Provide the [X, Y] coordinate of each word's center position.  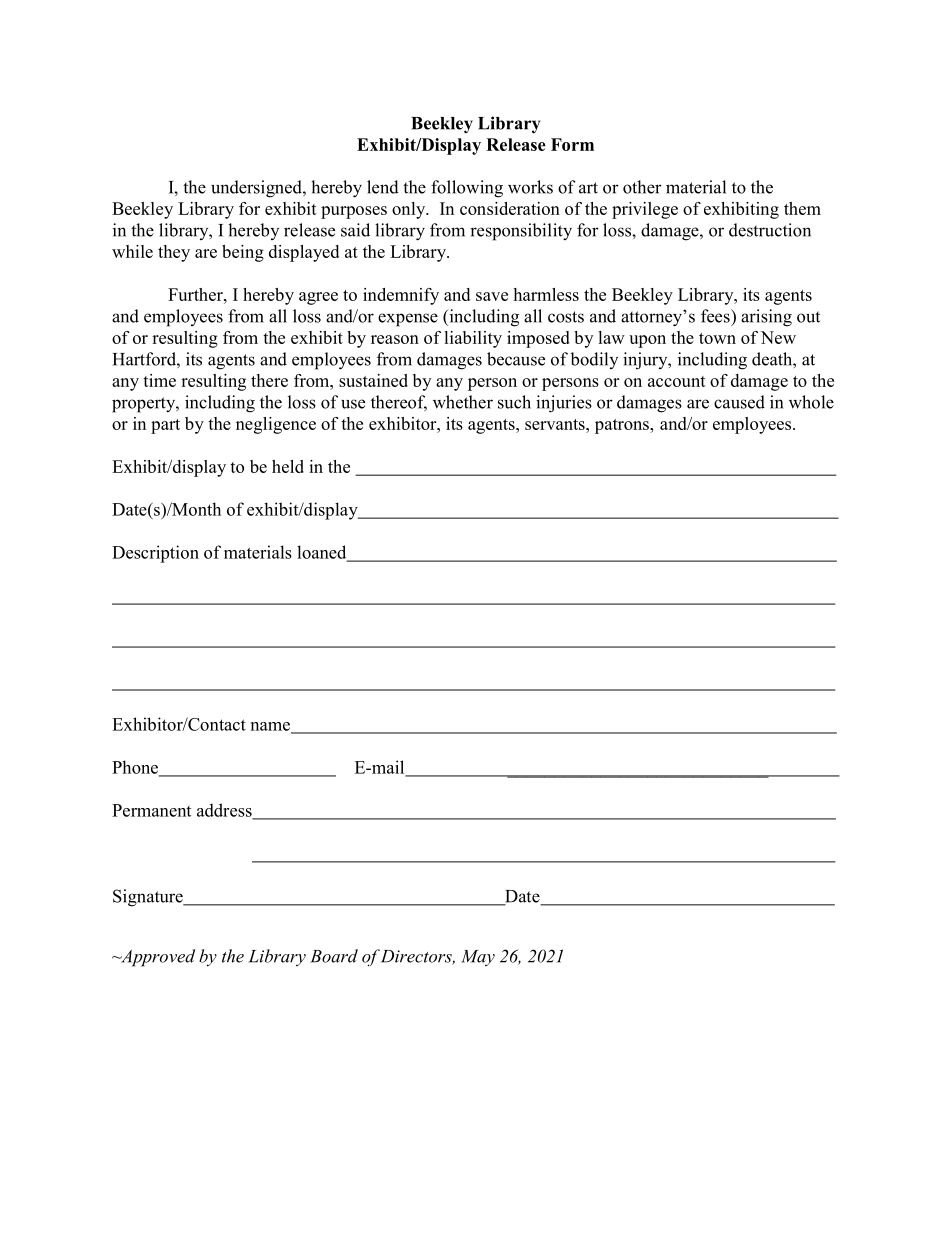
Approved [157, 958]
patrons [623, 426]
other [642, 187]
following [467, 189]
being [243, 253]
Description [155, 554]
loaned [323, 553]
